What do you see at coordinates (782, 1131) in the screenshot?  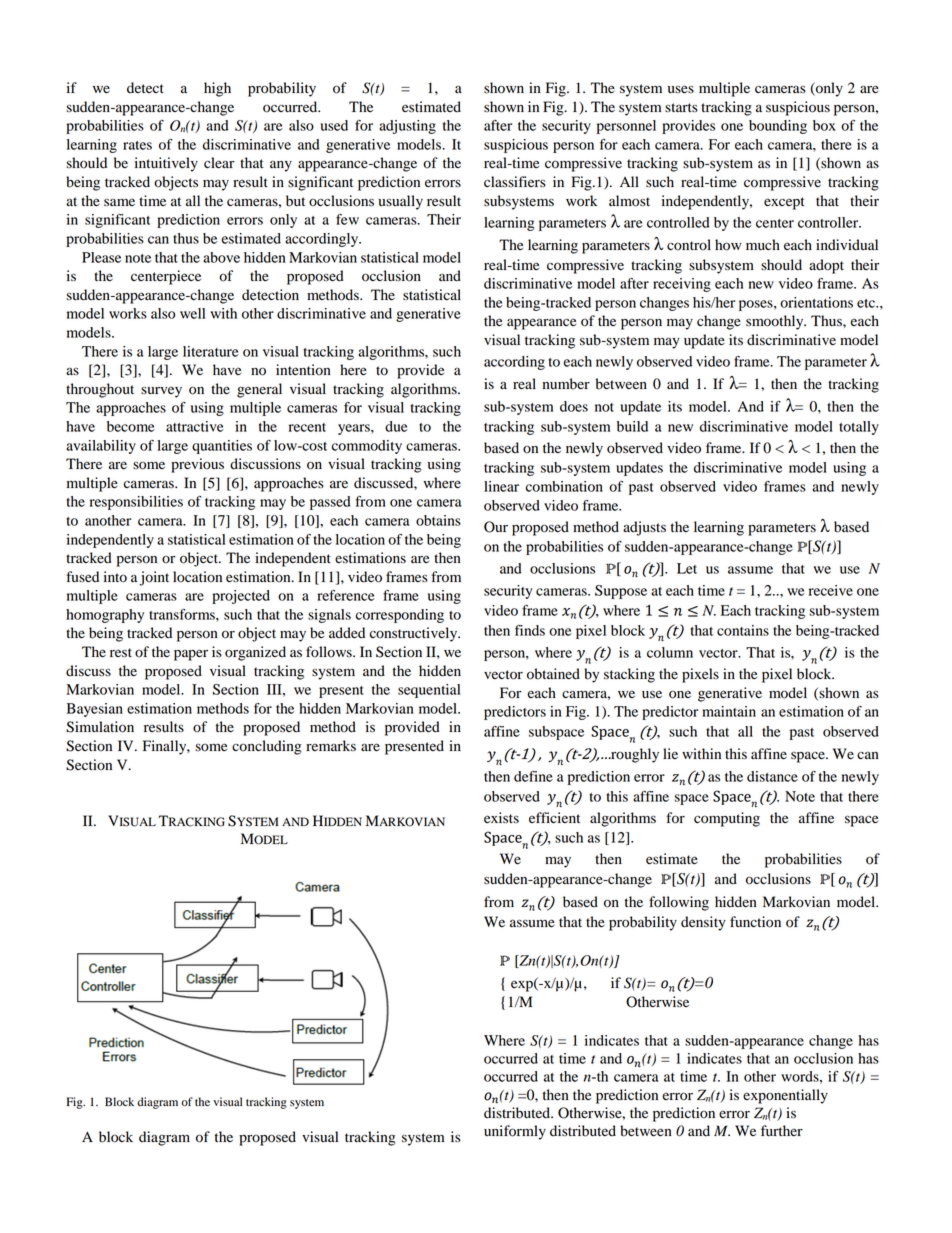 I see `further` at bounding box center [782, 1131].
